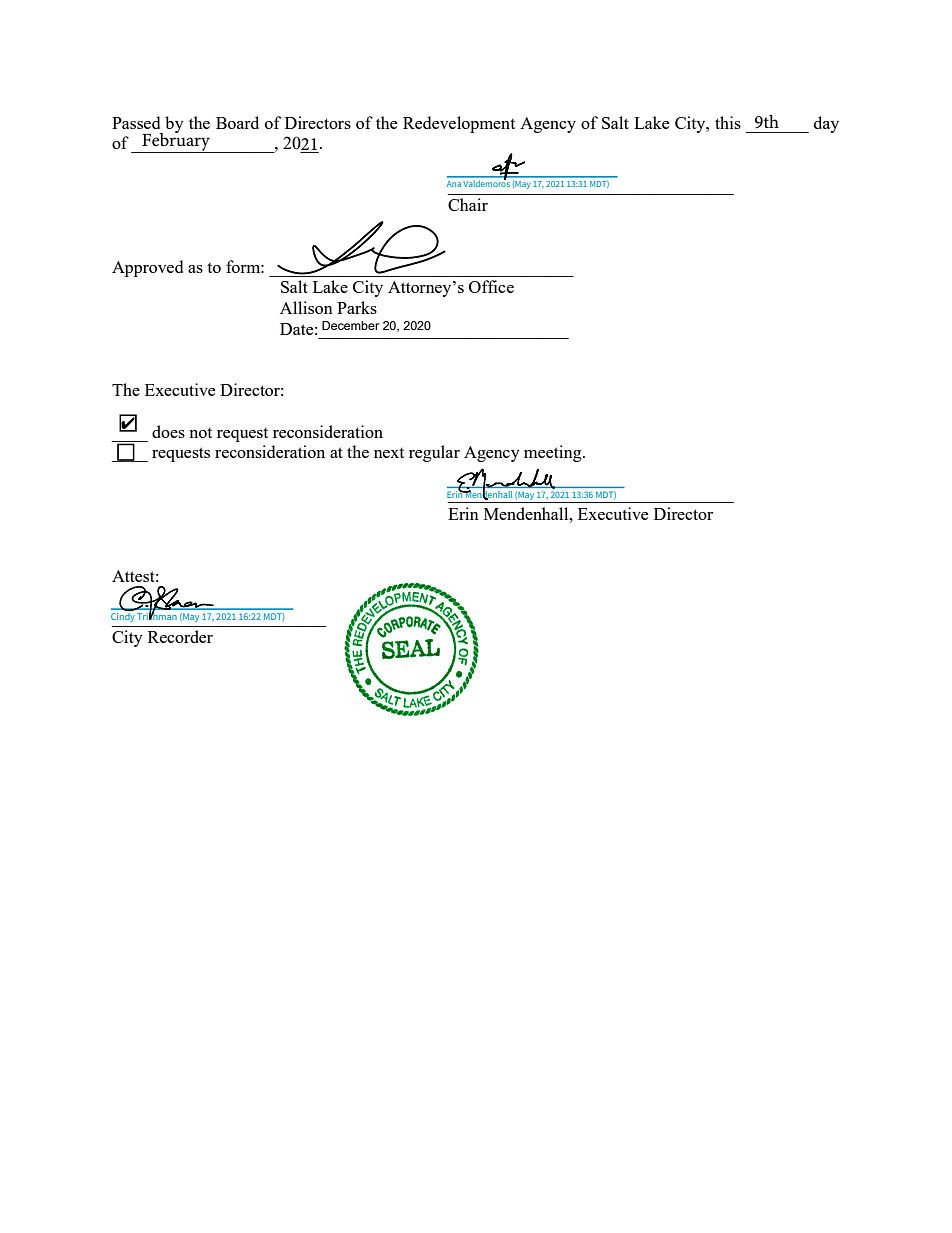  What do you see at coordinates (180, 636) in the screenshot?
I see `Recorder` at bounding box center [180, 636].
